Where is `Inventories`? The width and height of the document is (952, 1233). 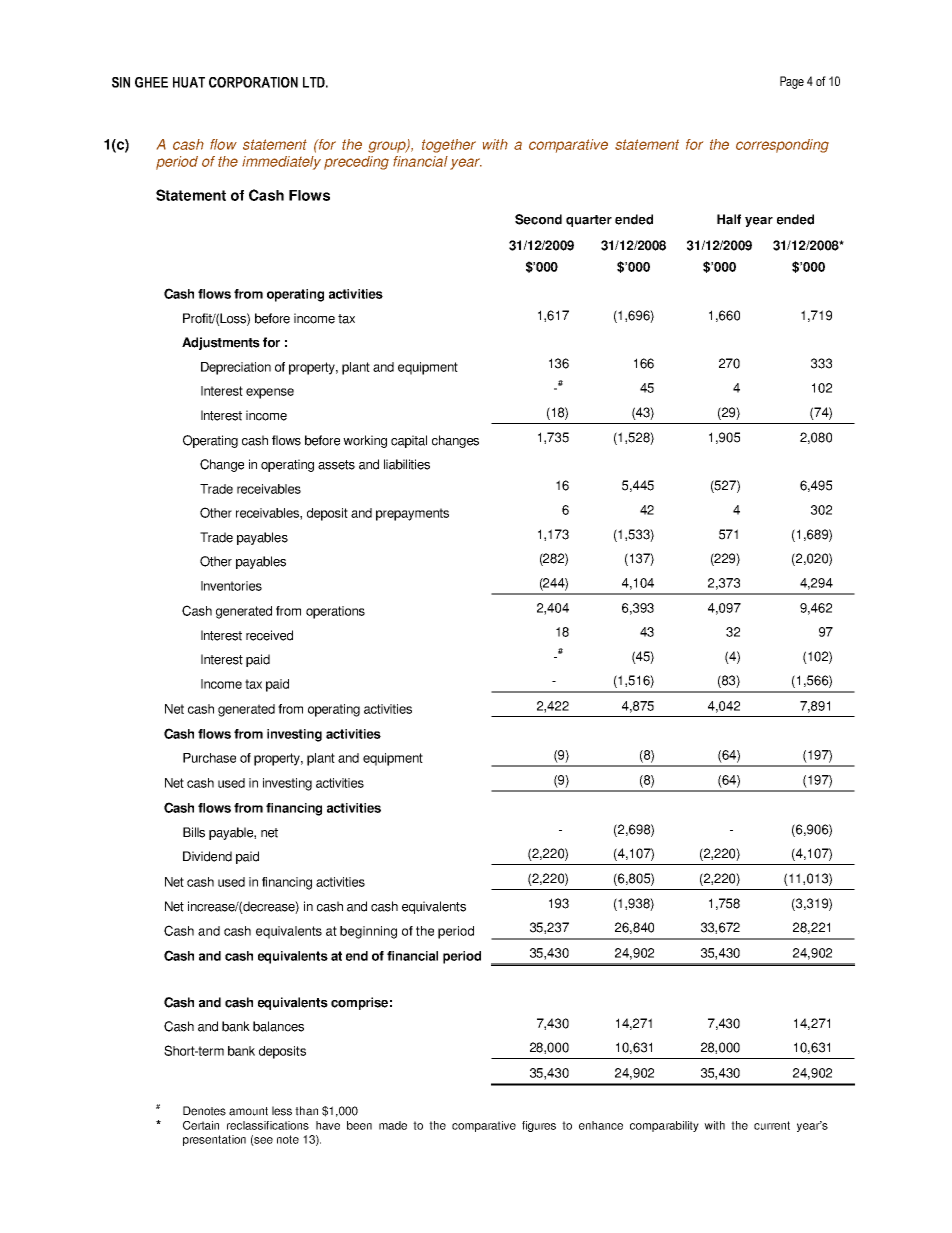
Inventories is located at coordinates (231, 586).
